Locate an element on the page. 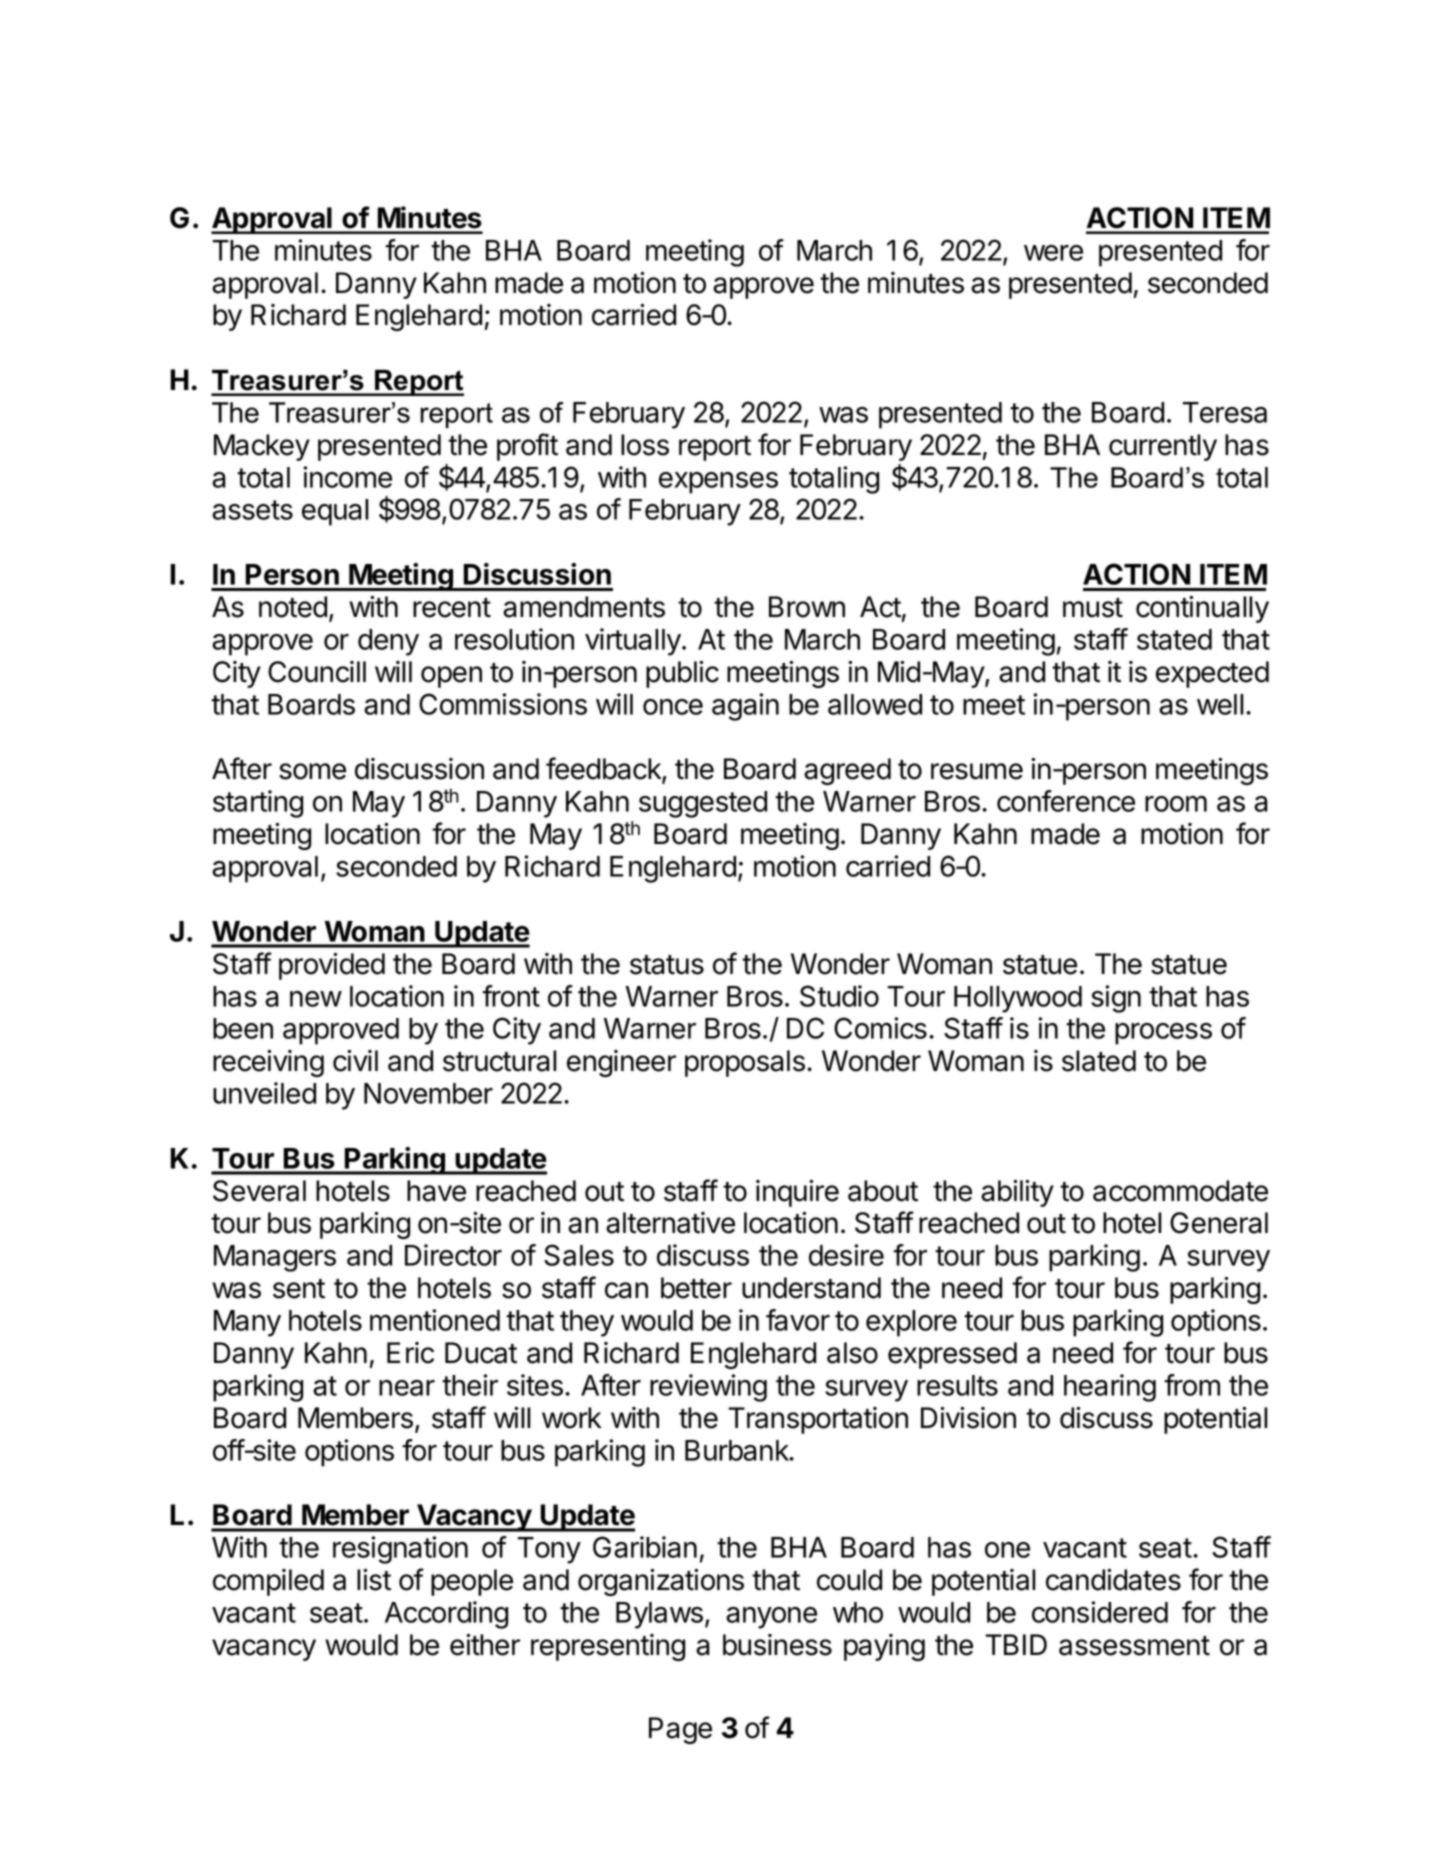 The image size is (1438, 1861). conference is located at coordinates (1066, 801).
